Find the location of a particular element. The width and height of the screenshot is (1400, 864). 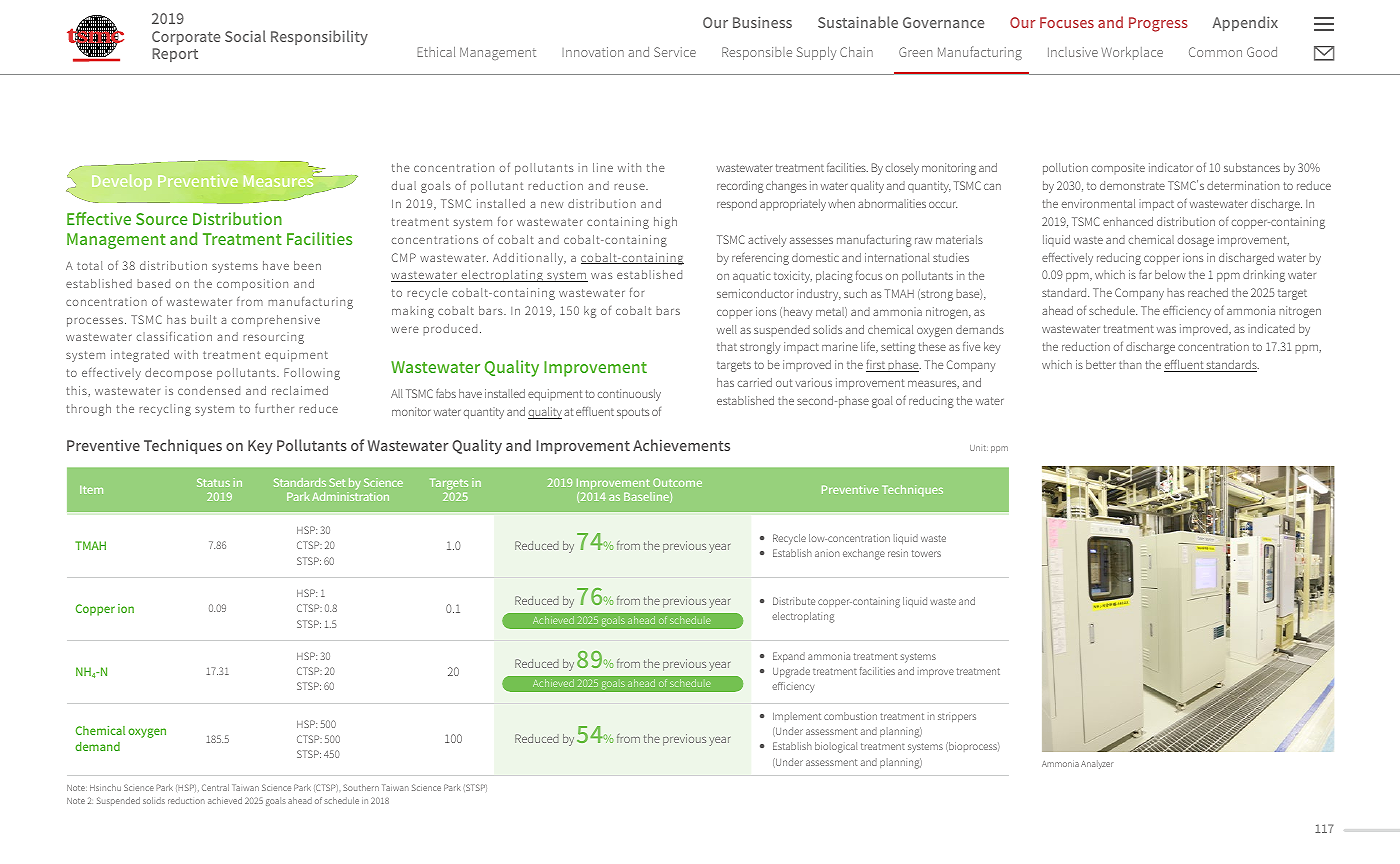

Administration is located at coordinates (350, 496).
